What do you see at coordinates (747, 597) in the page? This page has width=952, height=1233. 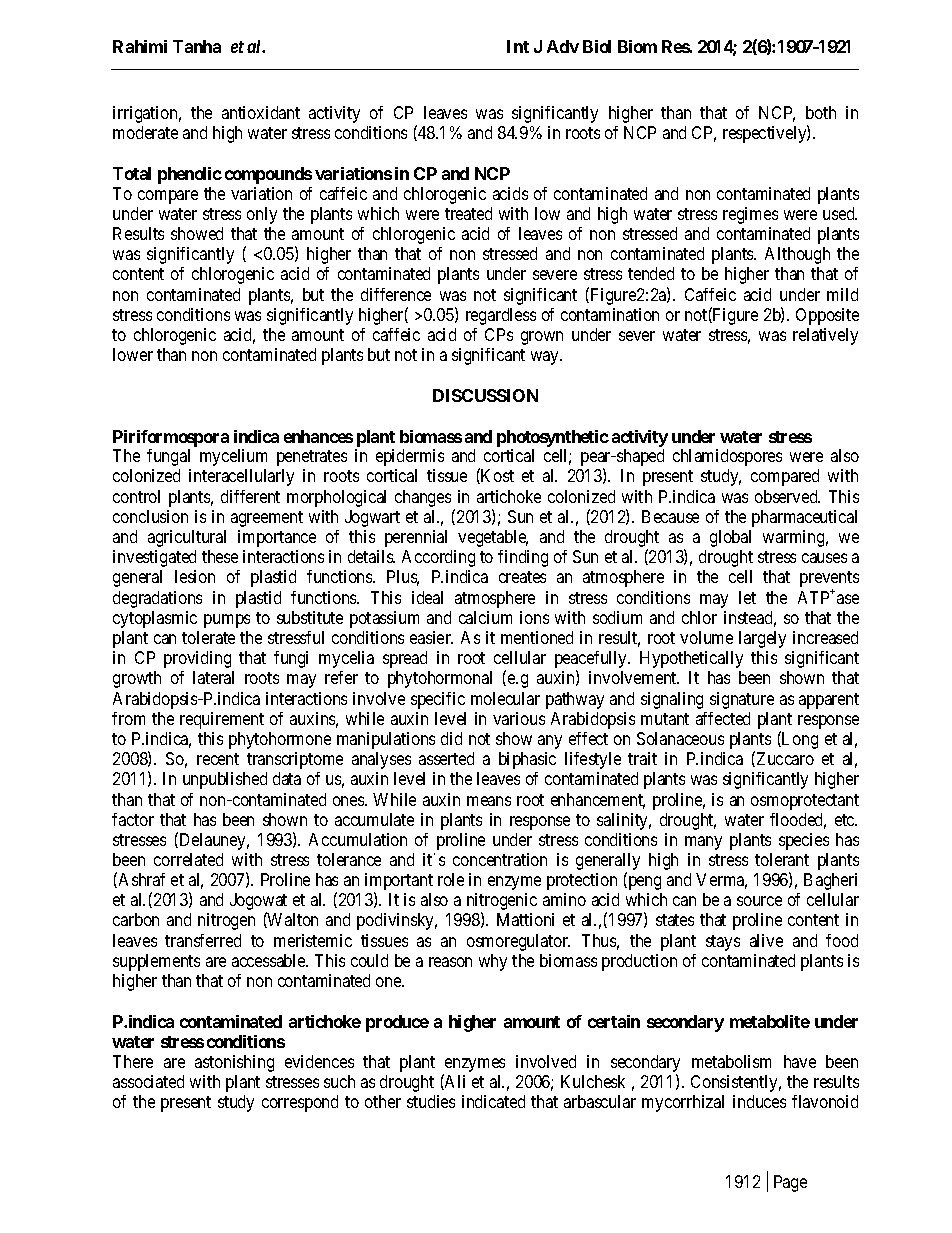 I see `let` at bounding box center [747, 597].
